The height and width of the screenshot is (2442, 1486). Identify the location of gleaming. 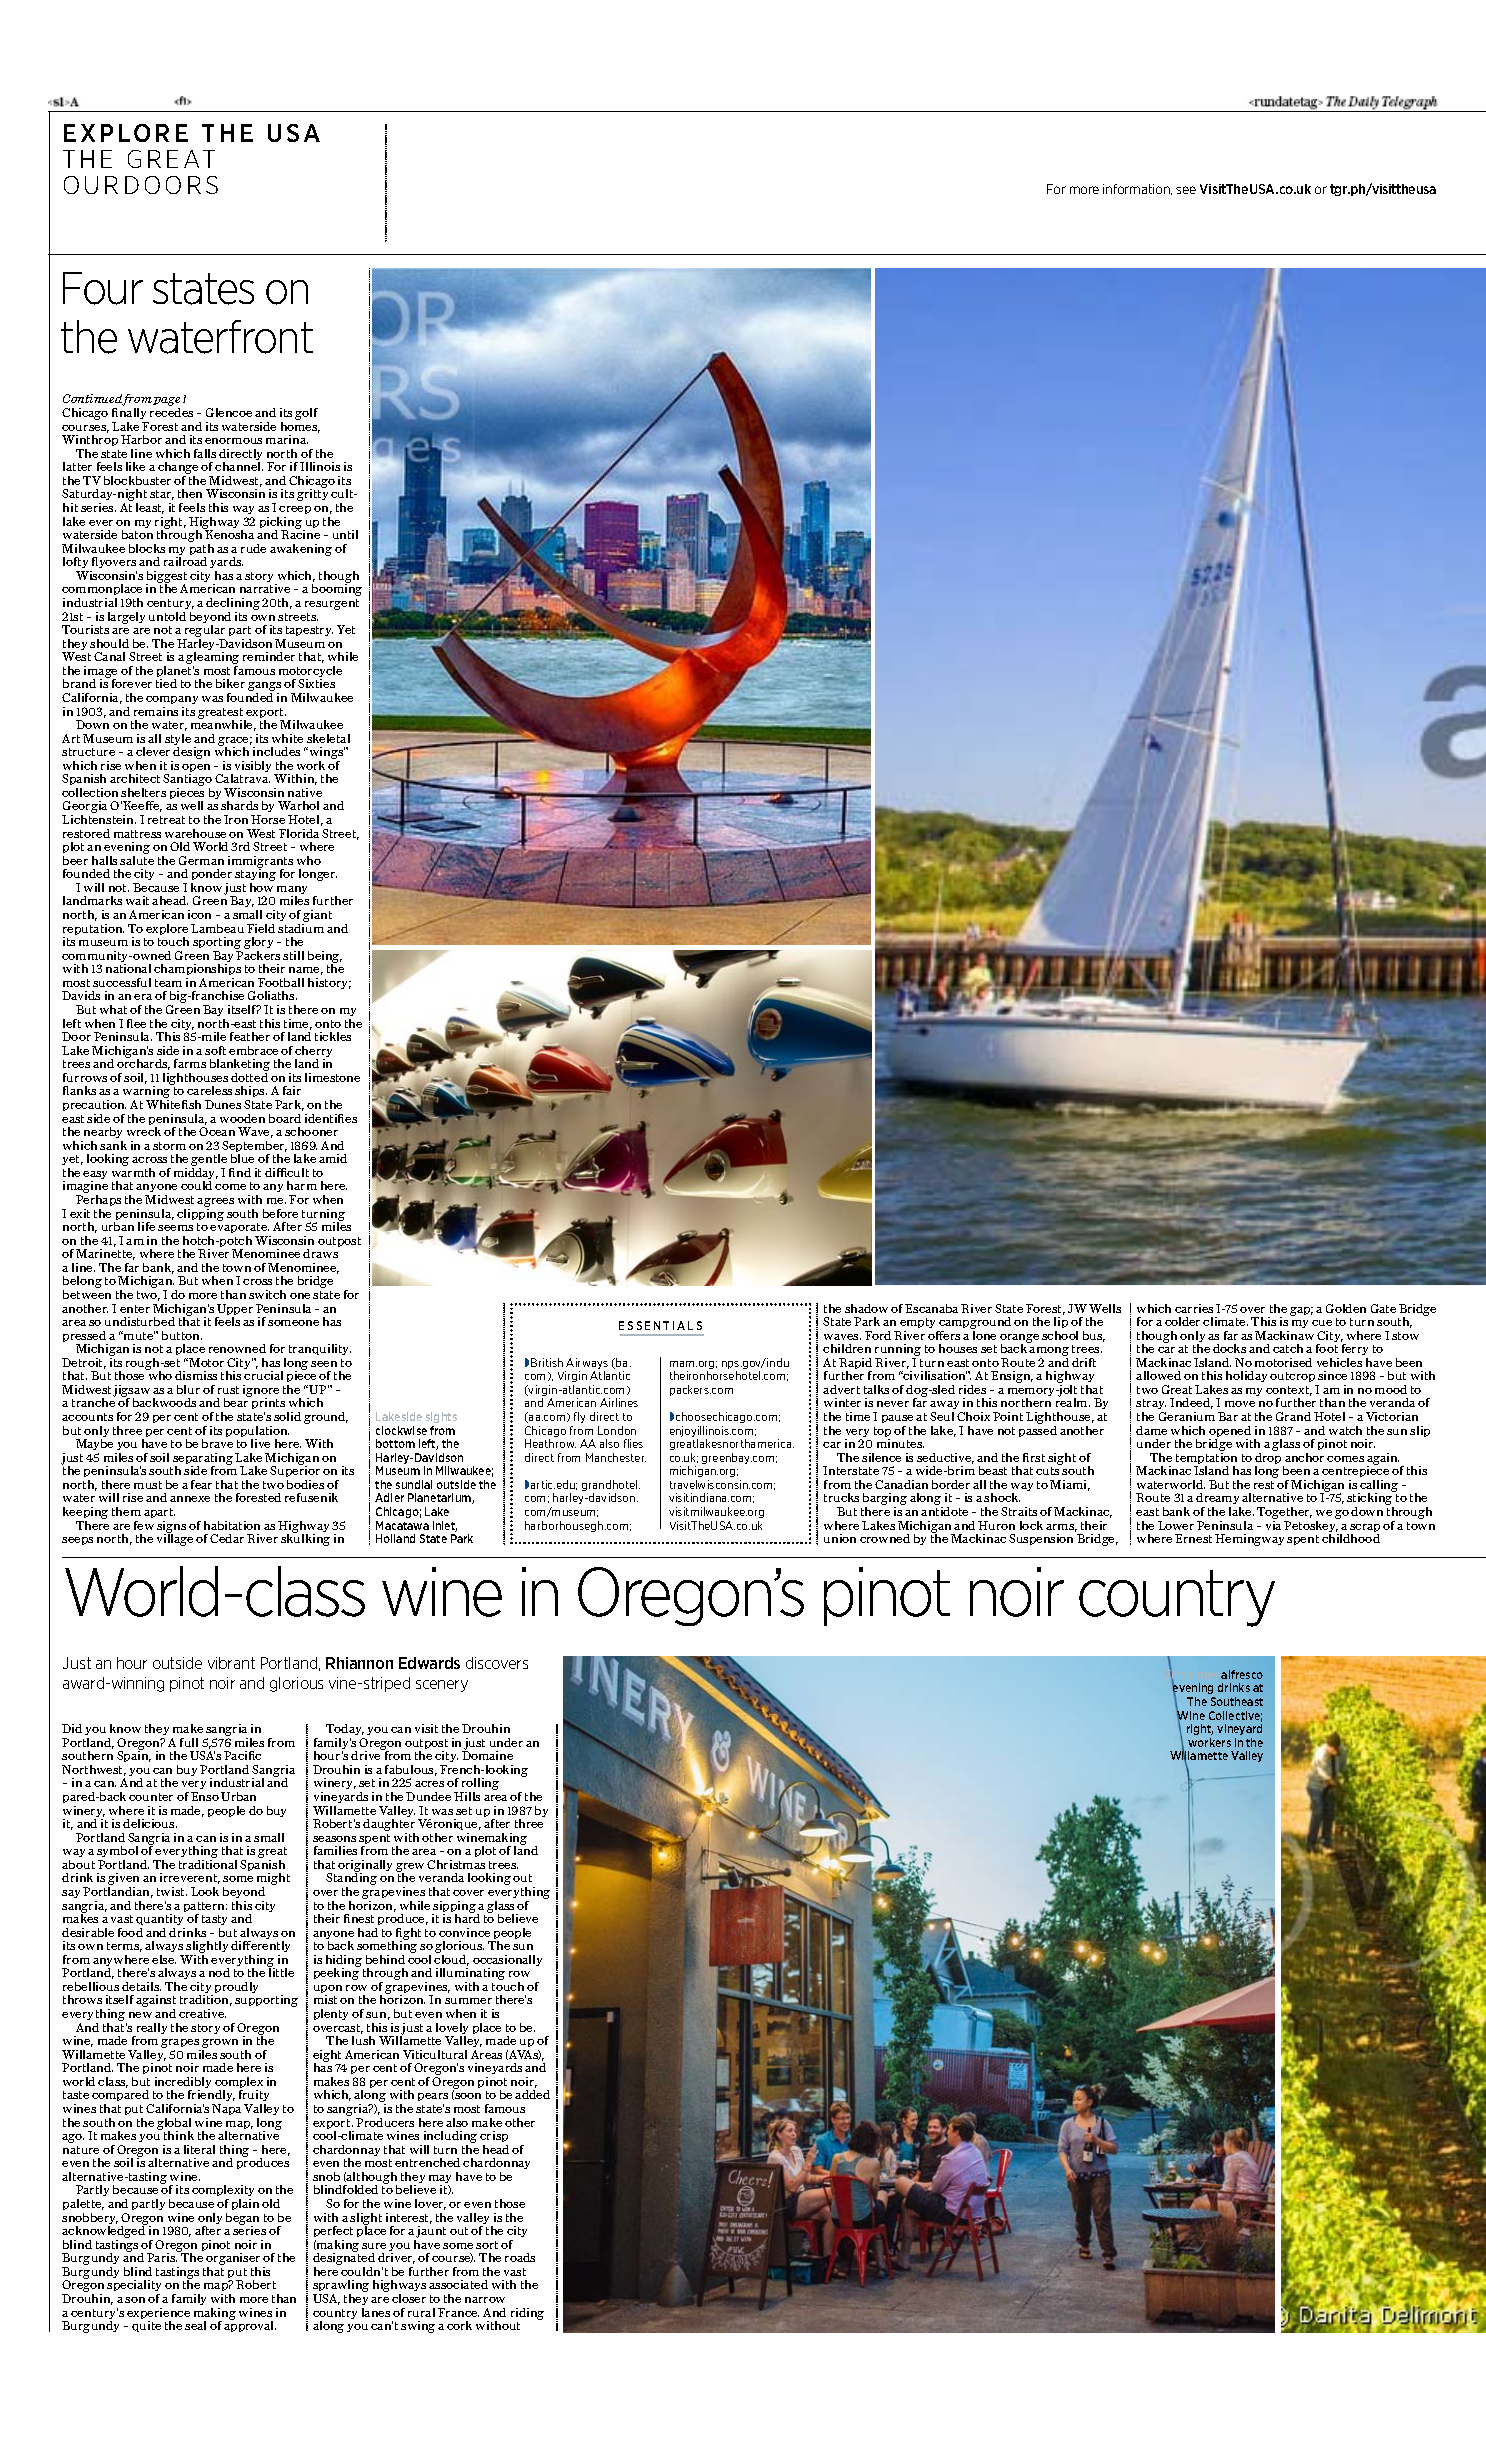
(212, 659).
